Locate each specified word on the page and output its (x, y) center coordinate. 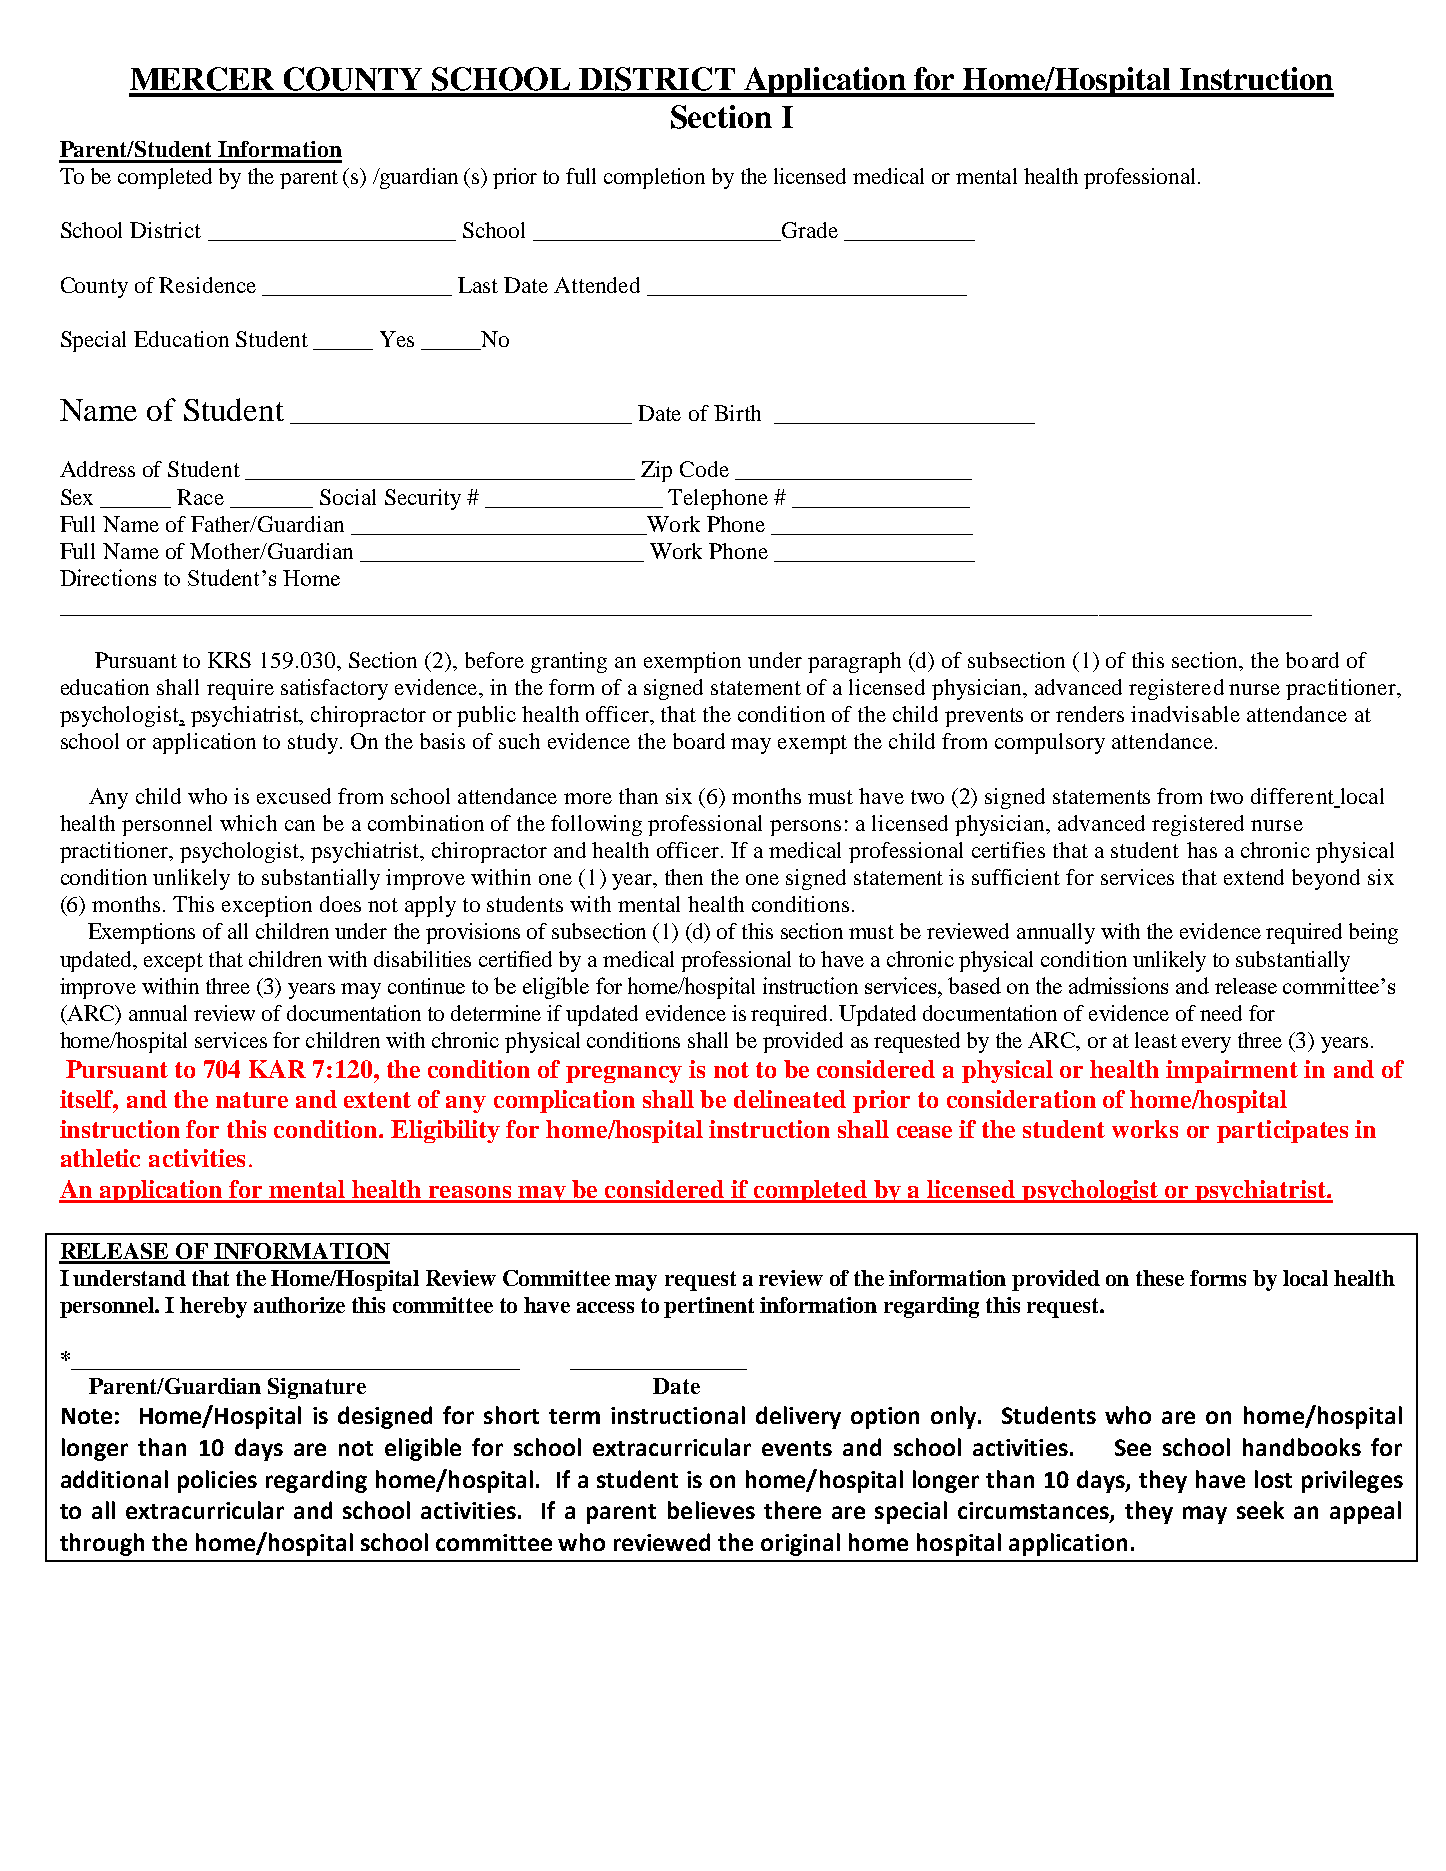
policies (217, 1481)
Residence (207, 285)
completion (654, 178)
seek (1260, 1510)
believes (711, 1510)
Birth (737, 413)
